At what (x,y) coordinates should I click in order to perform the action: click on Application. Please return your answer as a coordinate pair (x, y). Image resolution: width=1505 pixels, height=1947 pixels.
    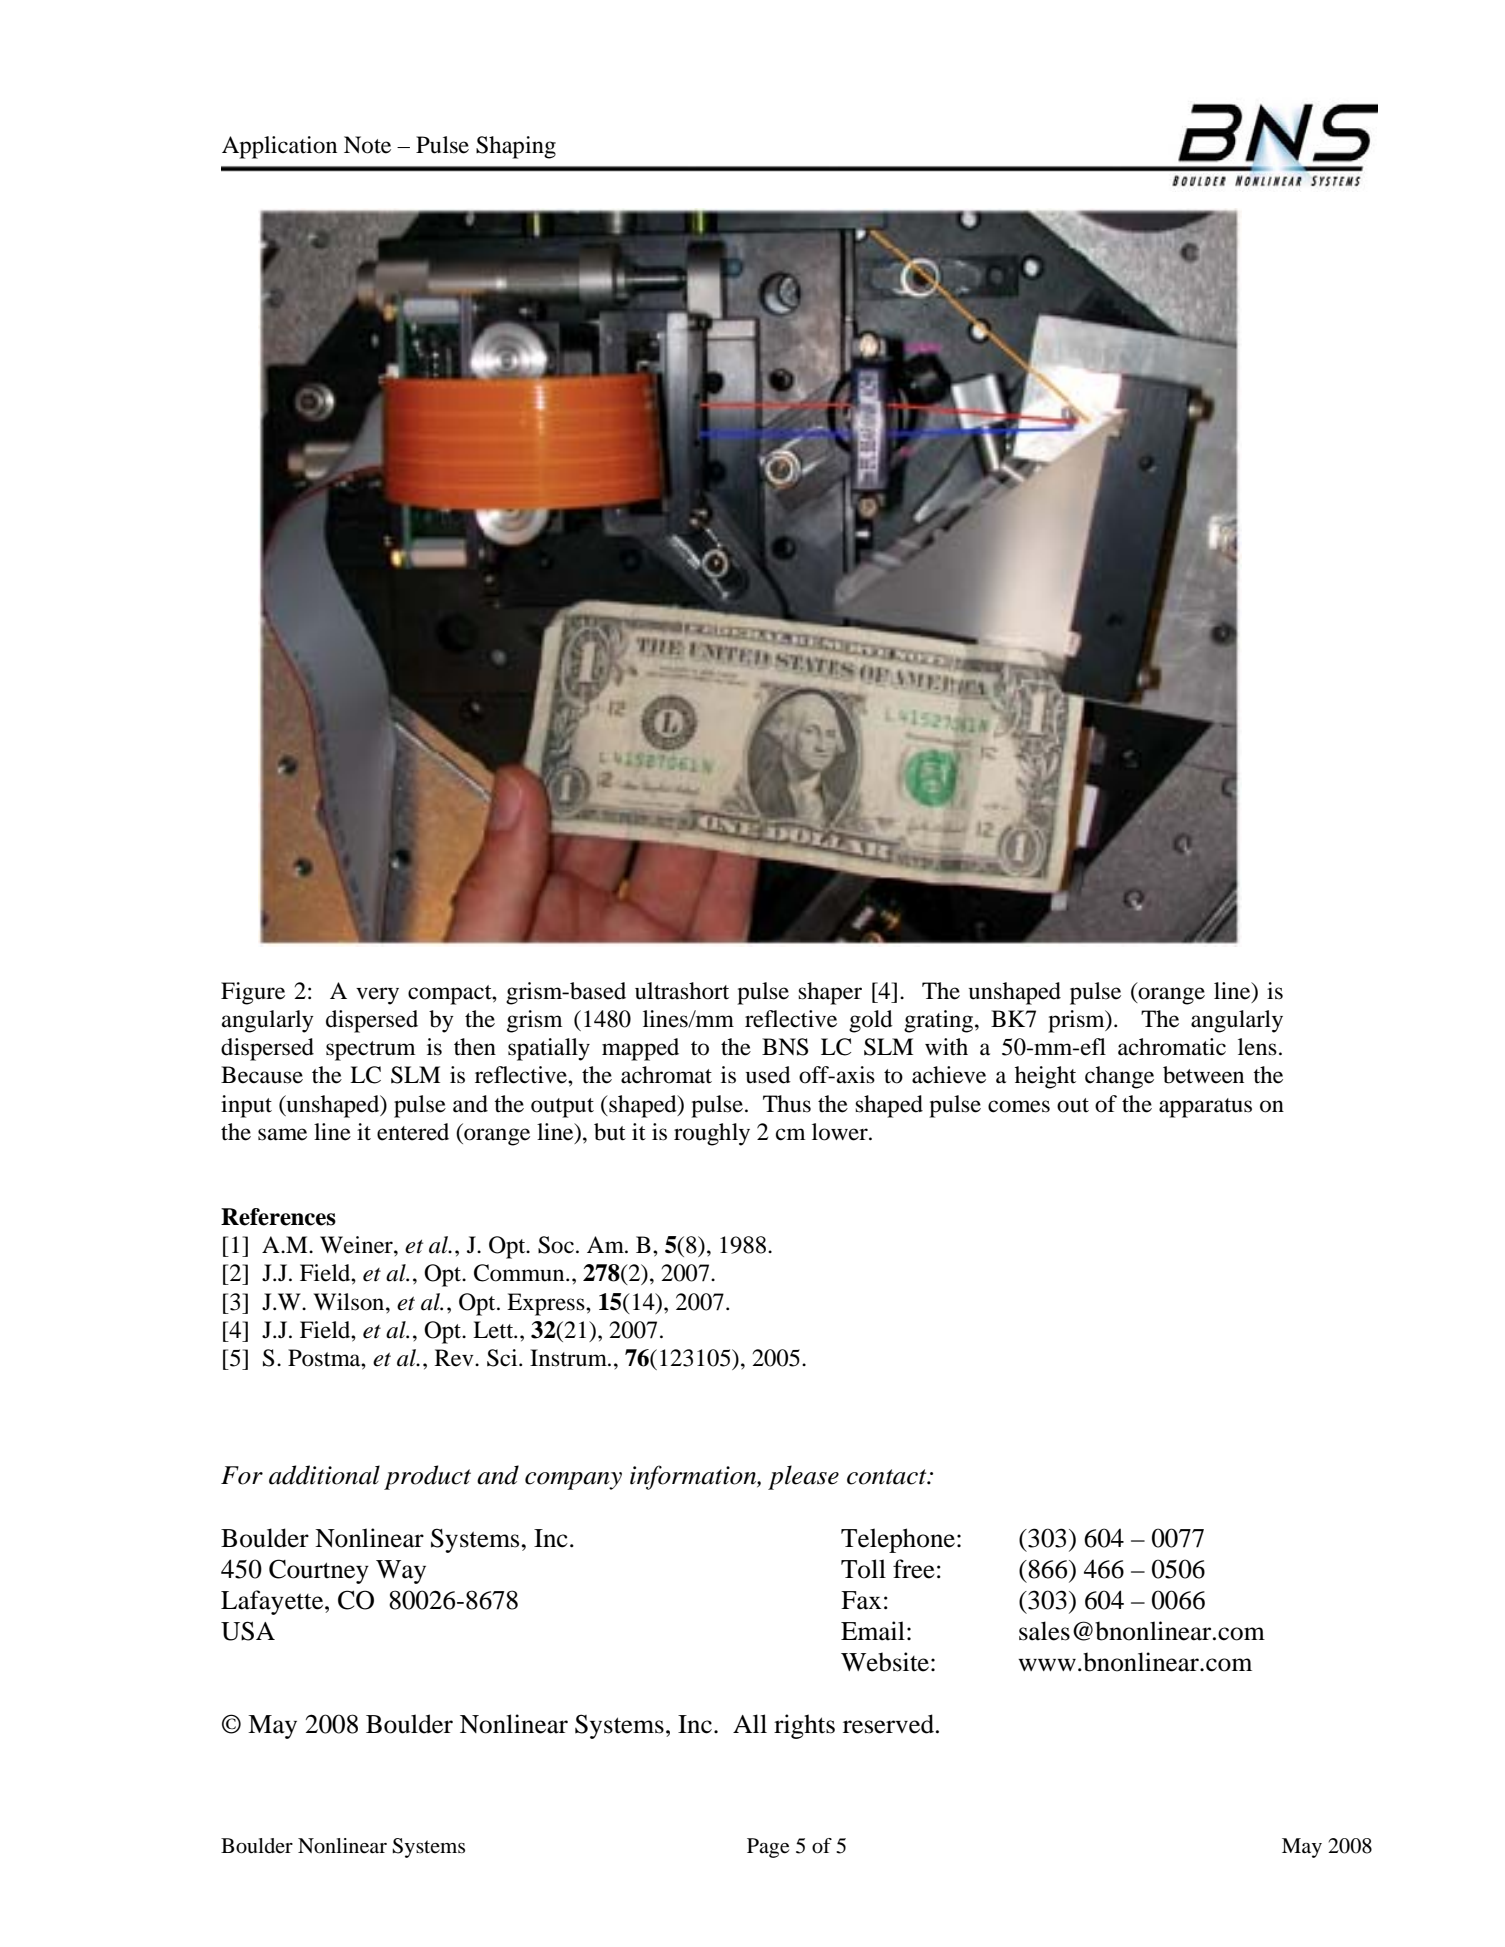
    Looking at the image, I should click on (279, 147).
